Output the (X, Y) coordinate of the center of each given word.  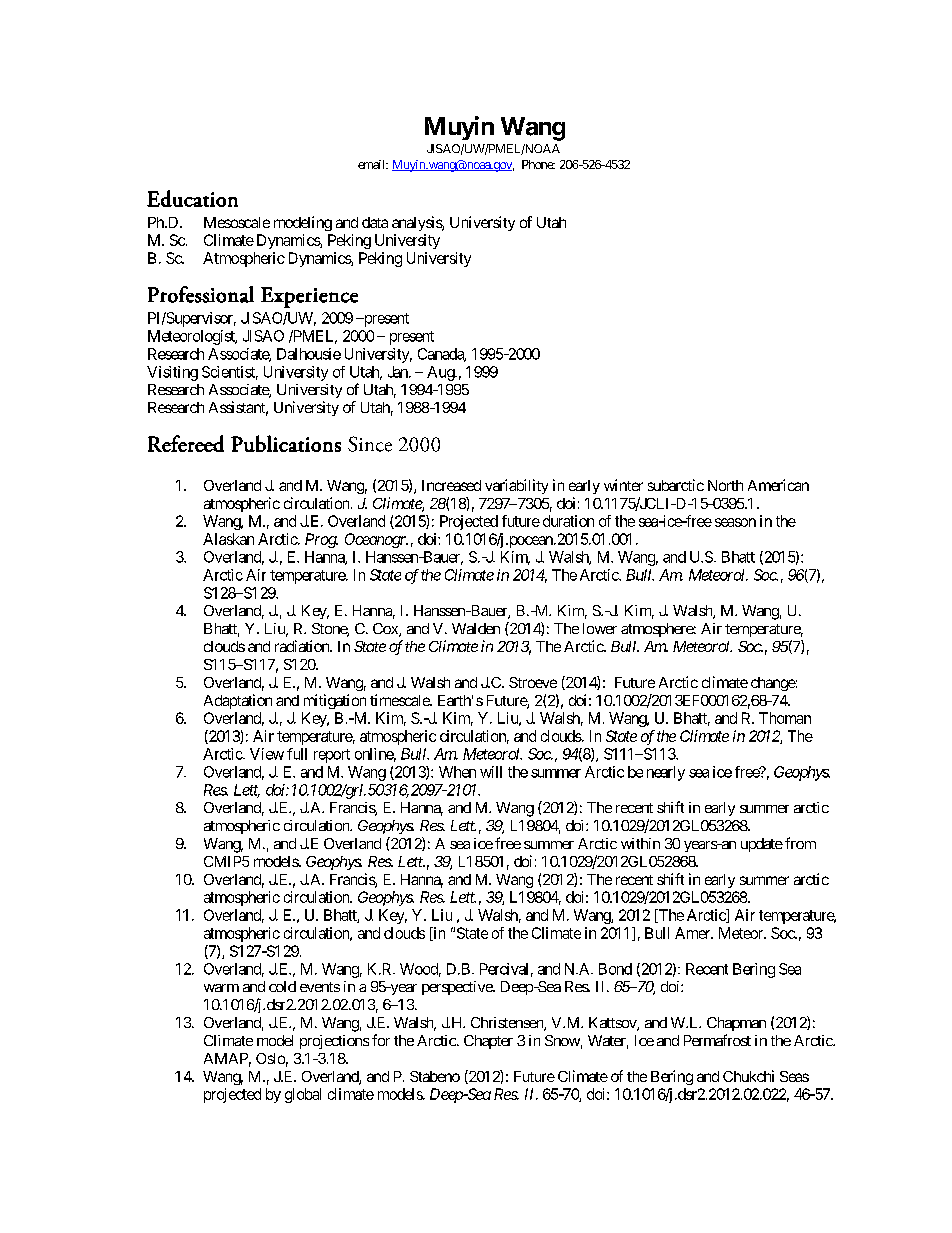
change (773, 684)
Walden (476, 628)
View (267, 754)
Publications (286, 443)
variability (516, 486)
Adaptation (238, 701)
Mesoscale (237, 222)
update (762, 845)
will (491, 772)
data (375, 222)
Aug (441, 373)
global (303, 1095)
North (725, 485)
